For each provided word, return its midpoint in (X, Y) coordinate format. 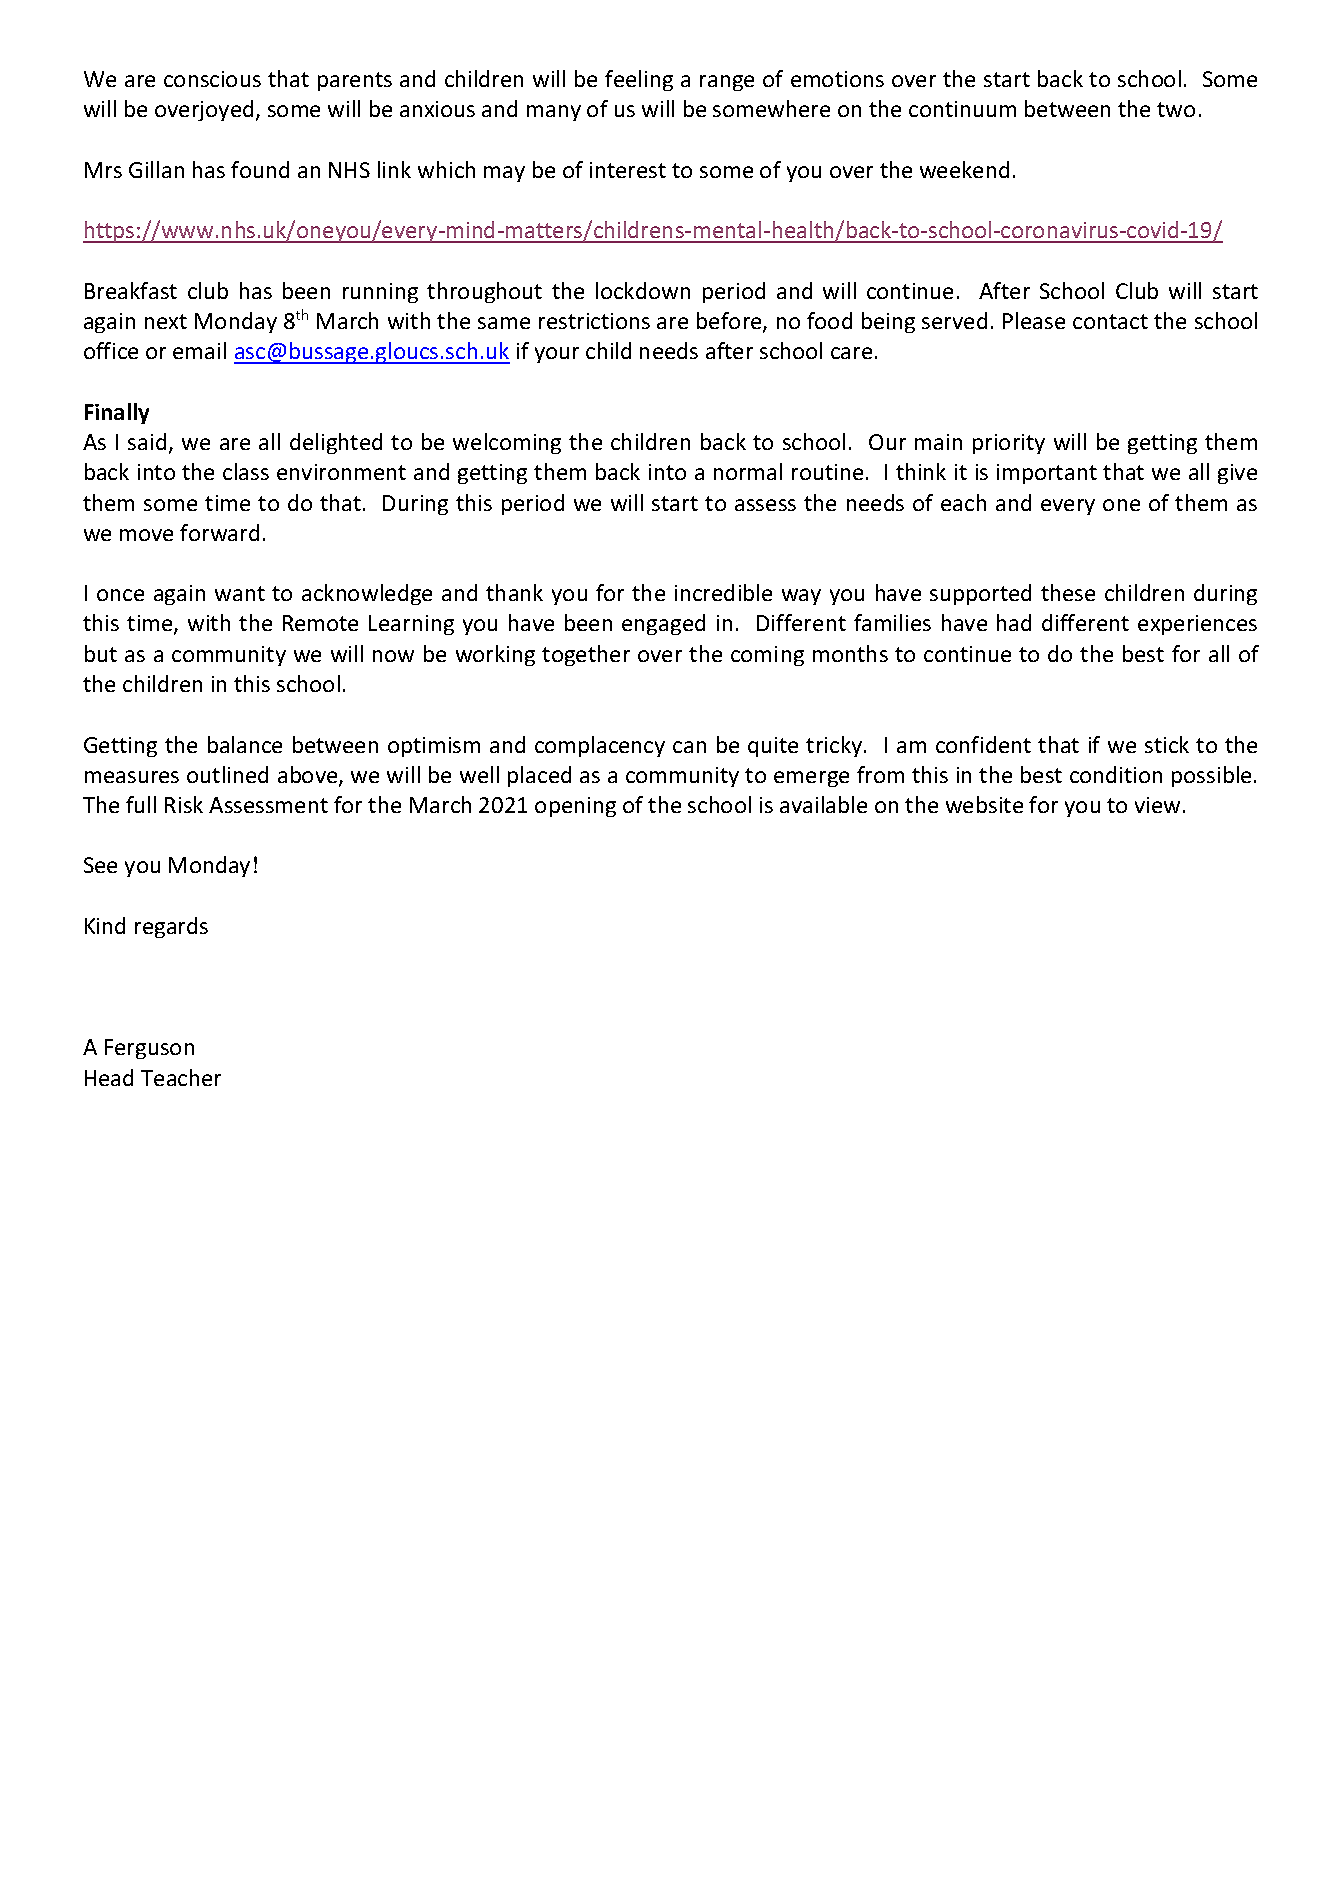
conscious (212, 79)
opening (575, 807)
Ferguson (149, 1049)
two (1176, 109)
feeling (639, 80)
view (1157, 805)
